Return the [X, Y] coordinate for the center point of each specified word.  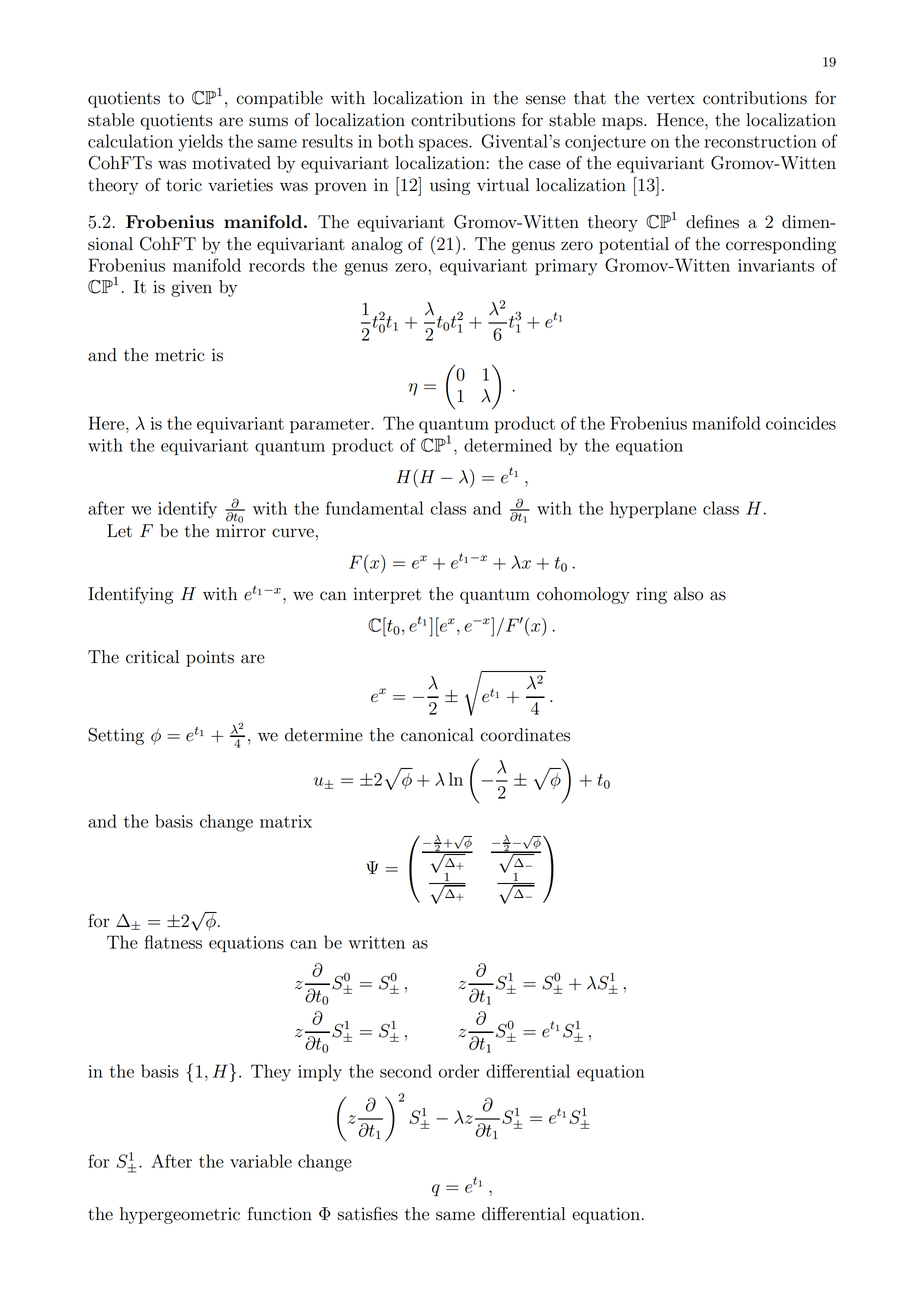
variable [261, 1161]
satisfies [367, 1214]
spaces [444, 145]
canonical [437, 735]
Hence [681, 120]
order [459, 1071]
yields [200, 143]
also [688, 594]
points [210, 658]
